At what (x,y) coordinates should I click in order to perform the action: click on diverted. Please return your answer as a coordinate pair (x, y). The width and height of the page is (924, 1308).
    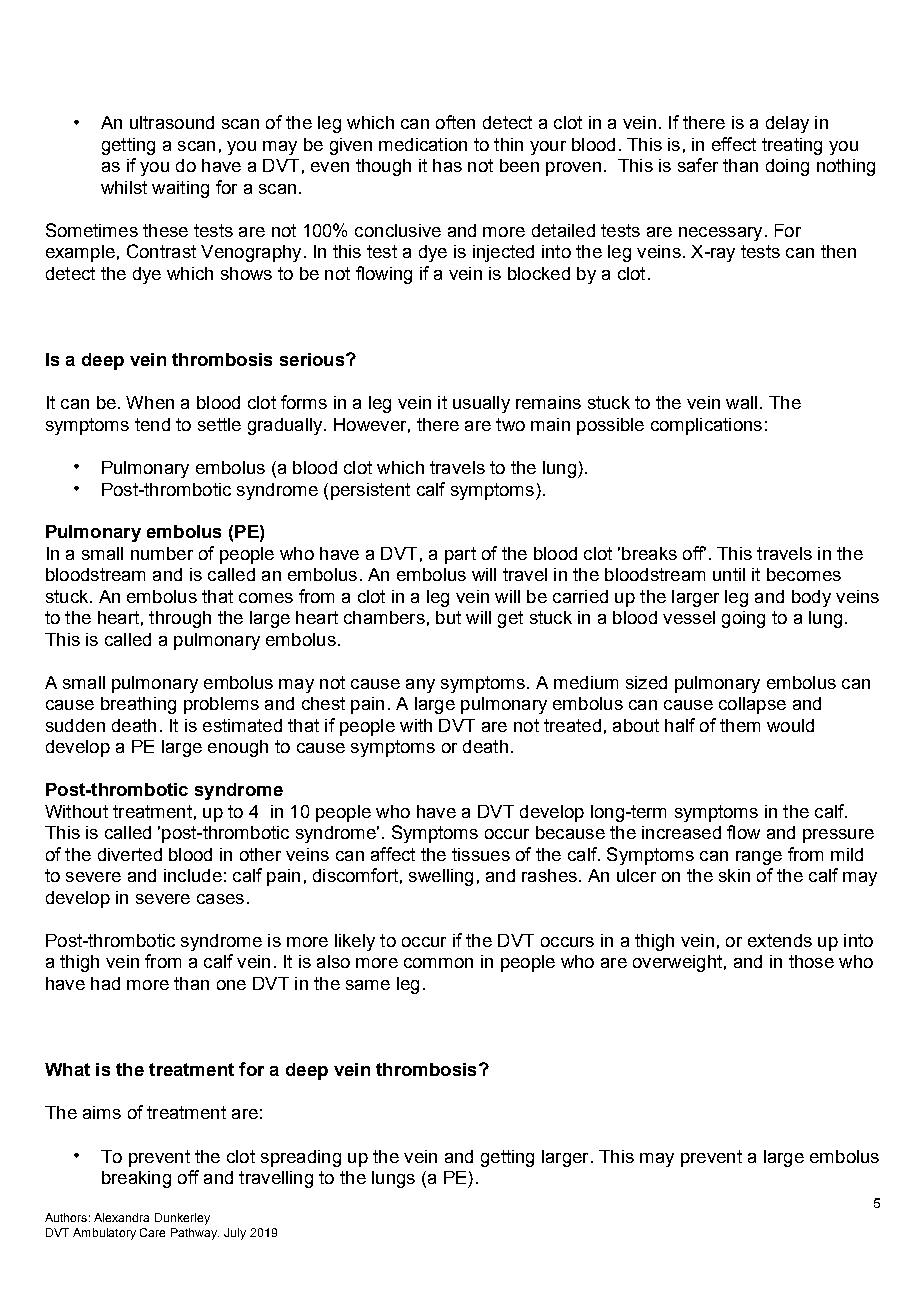
    Looking at the image, I should click on (130, 854).
